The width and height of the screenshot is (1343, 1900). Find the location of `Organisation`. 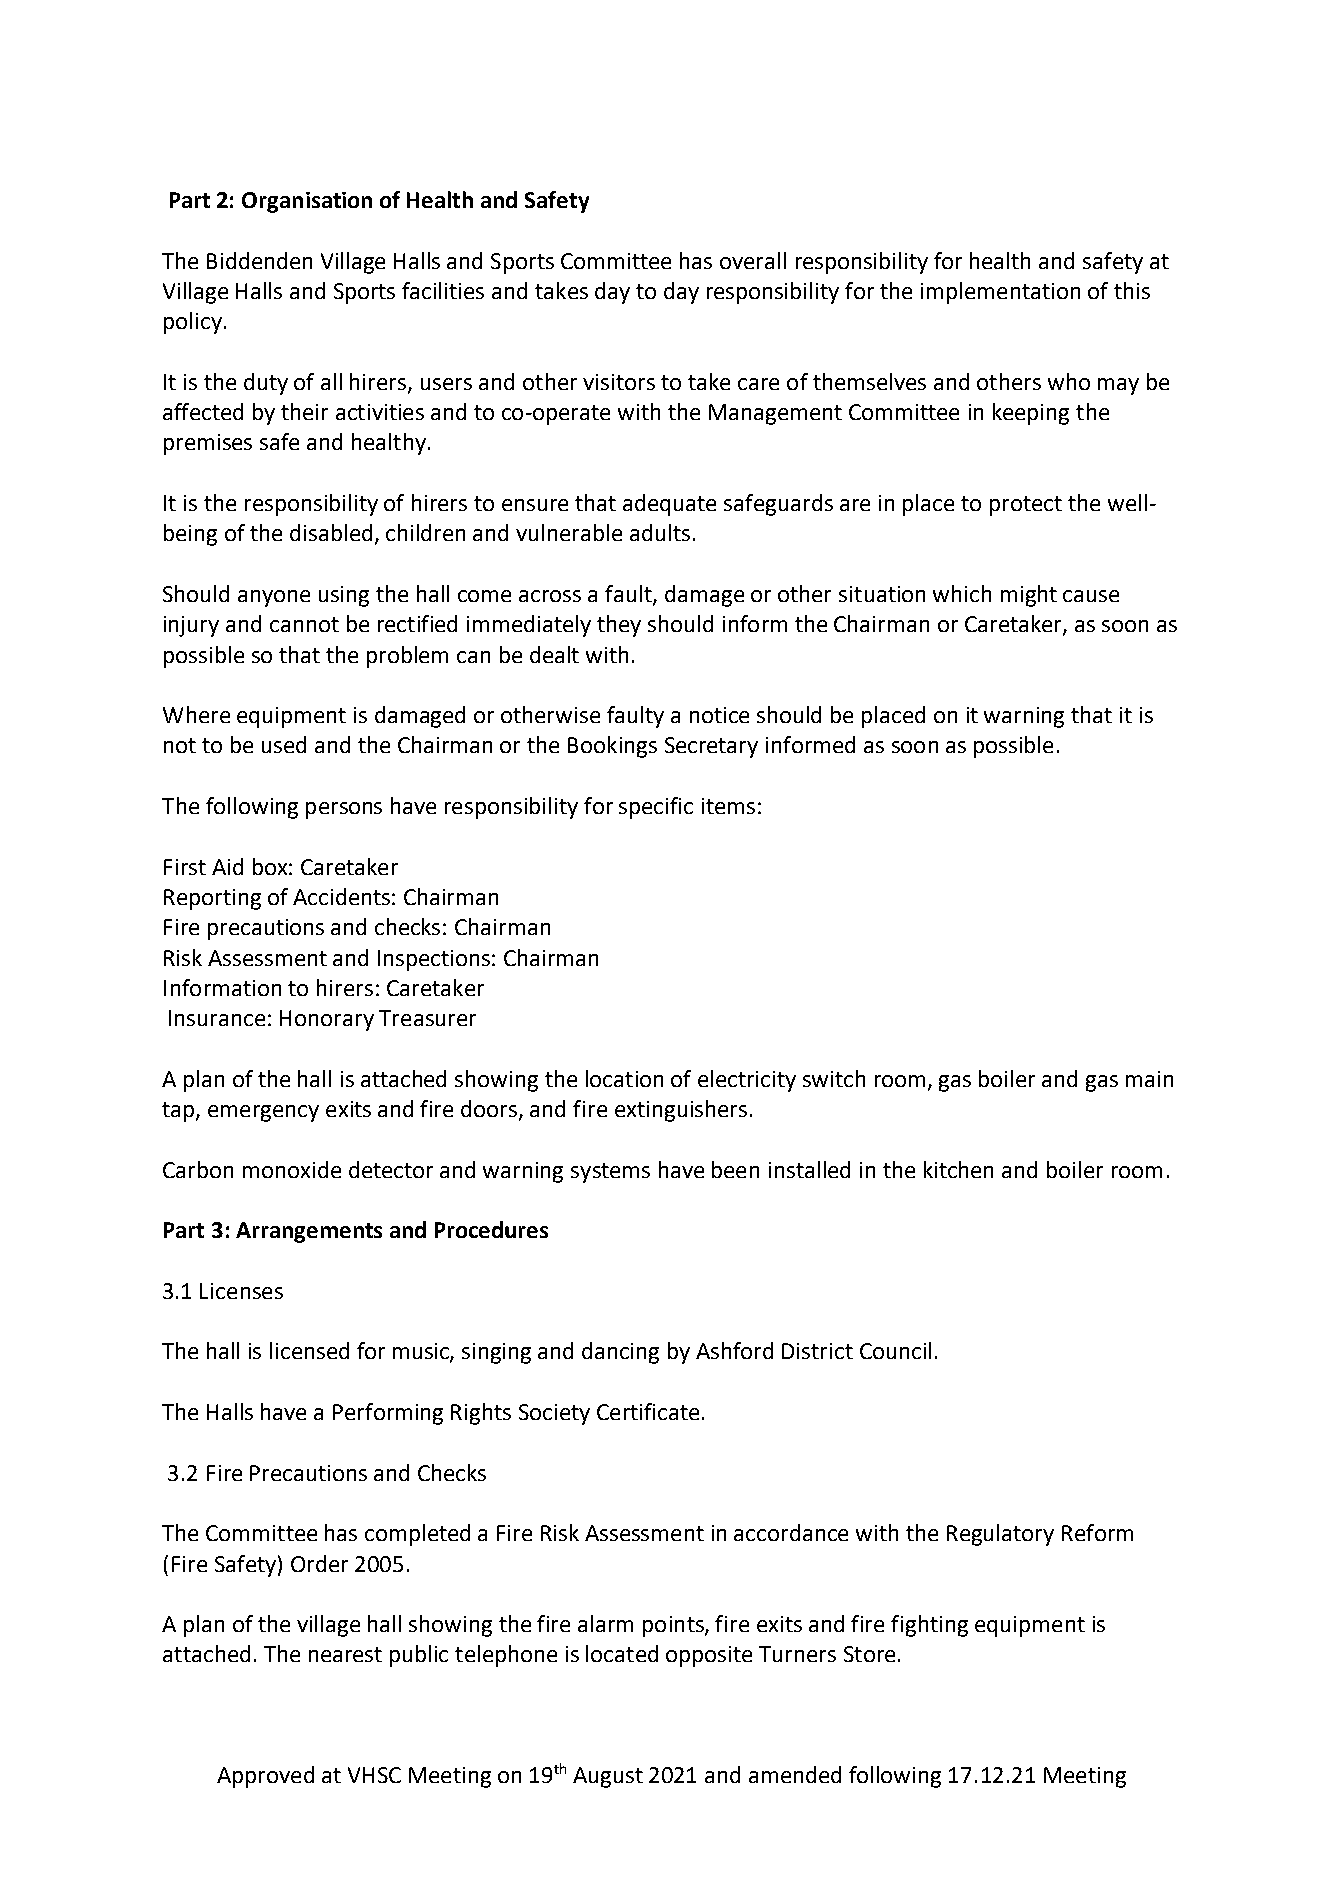

Organisation is located at coordinates (307, 202).
